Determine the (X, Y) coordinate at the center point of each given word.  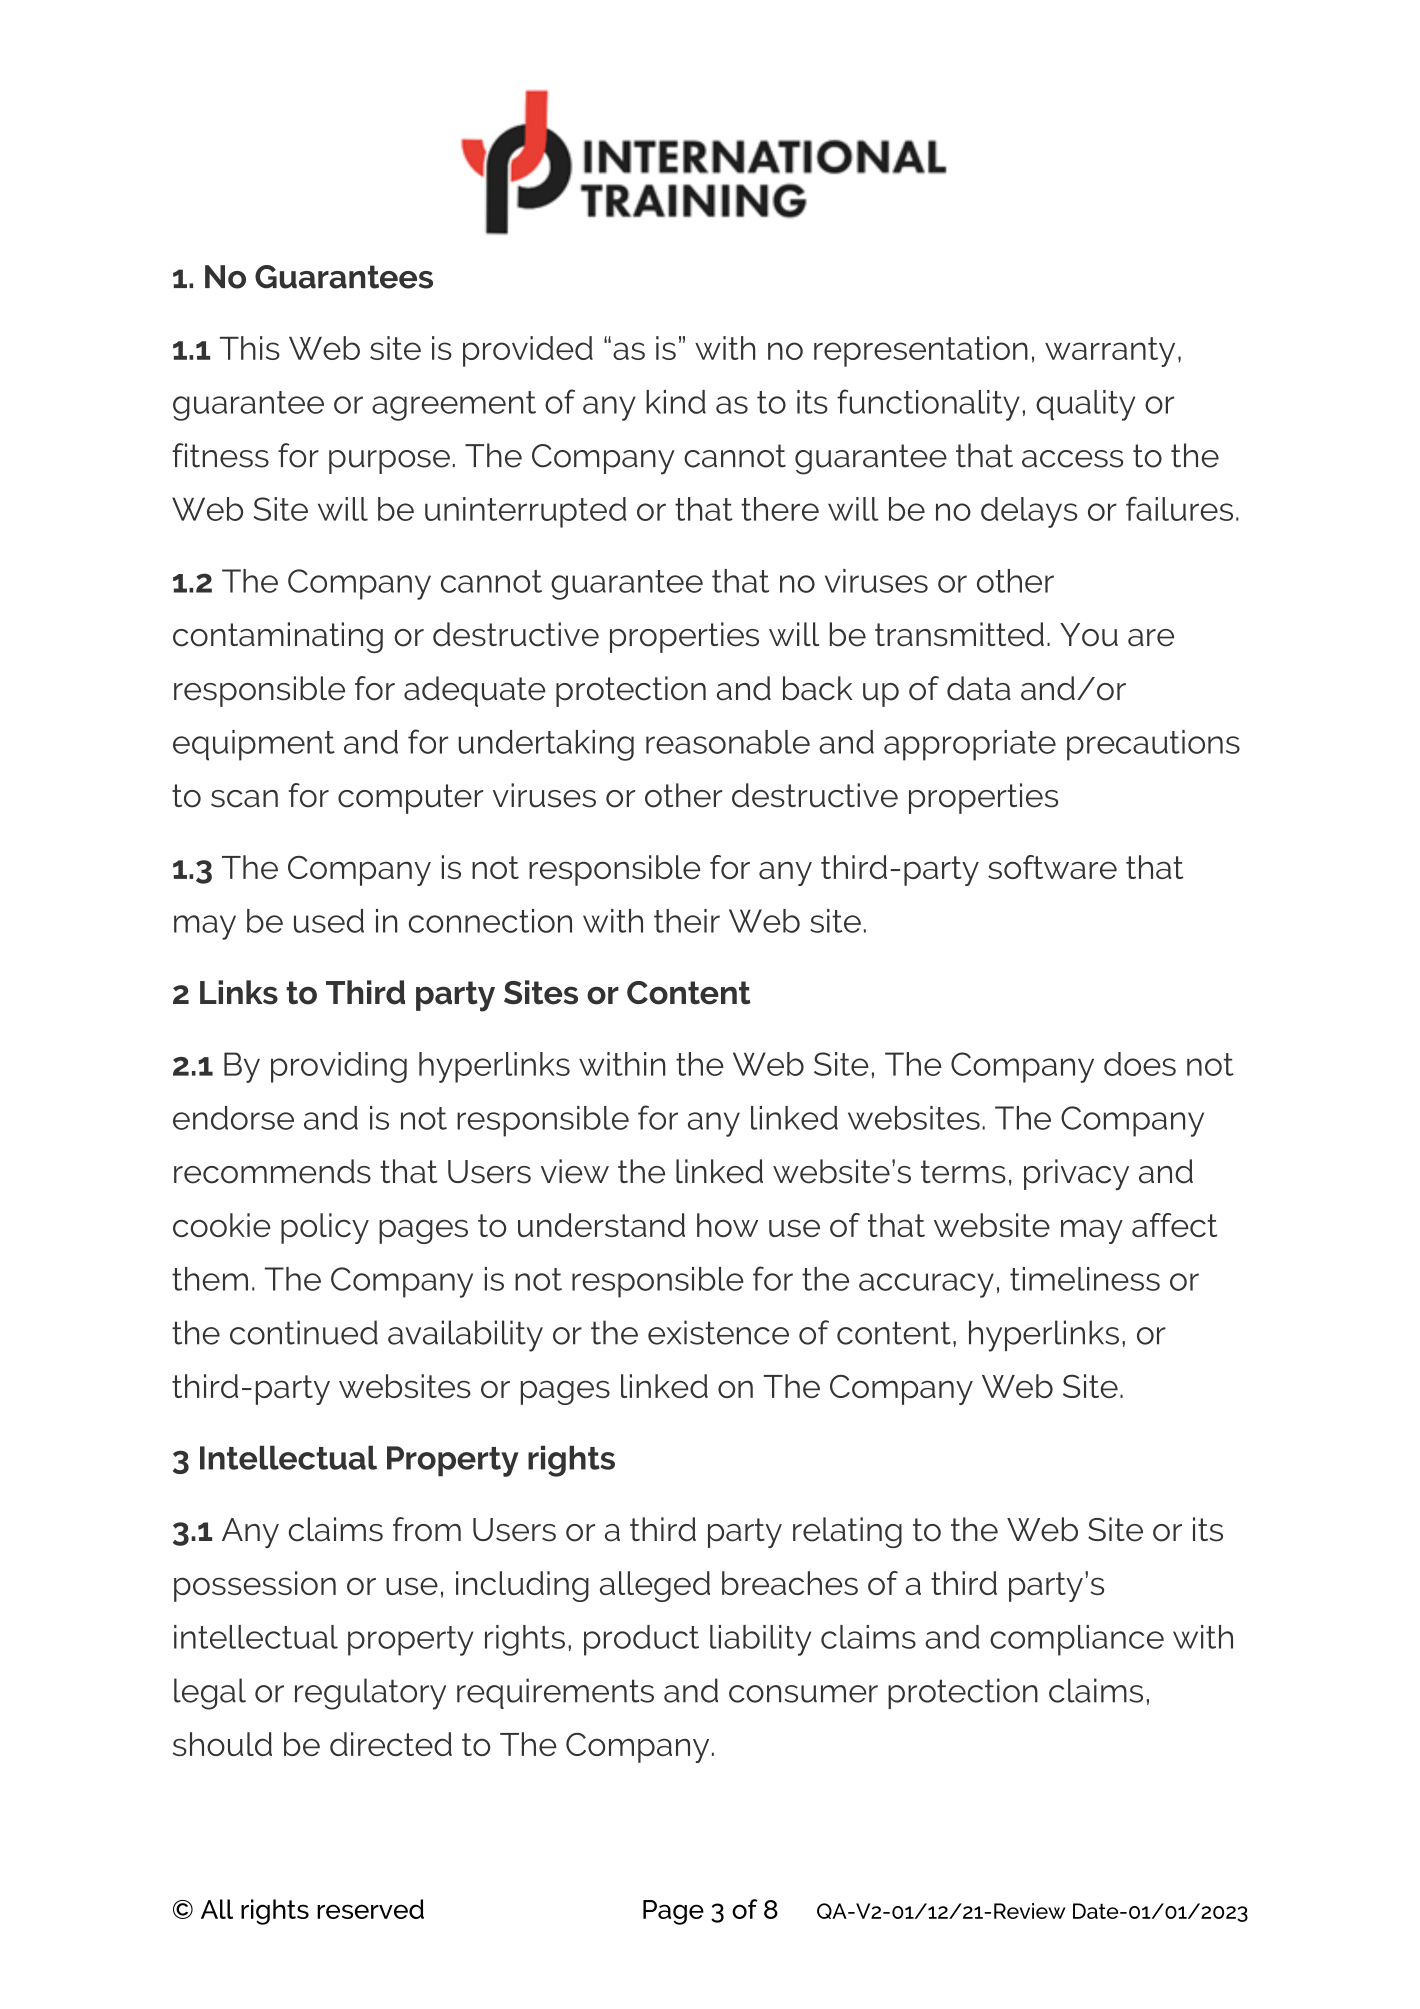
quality (1085, 405)
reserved (370, 1909)
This (250, 348)
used (329, 921)
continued (304, 1332)
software (1052, 867)
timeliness (1085, 1279)
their (687, 921)
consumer (803, 1694)
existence (718, 1332)
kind (676, 402)
